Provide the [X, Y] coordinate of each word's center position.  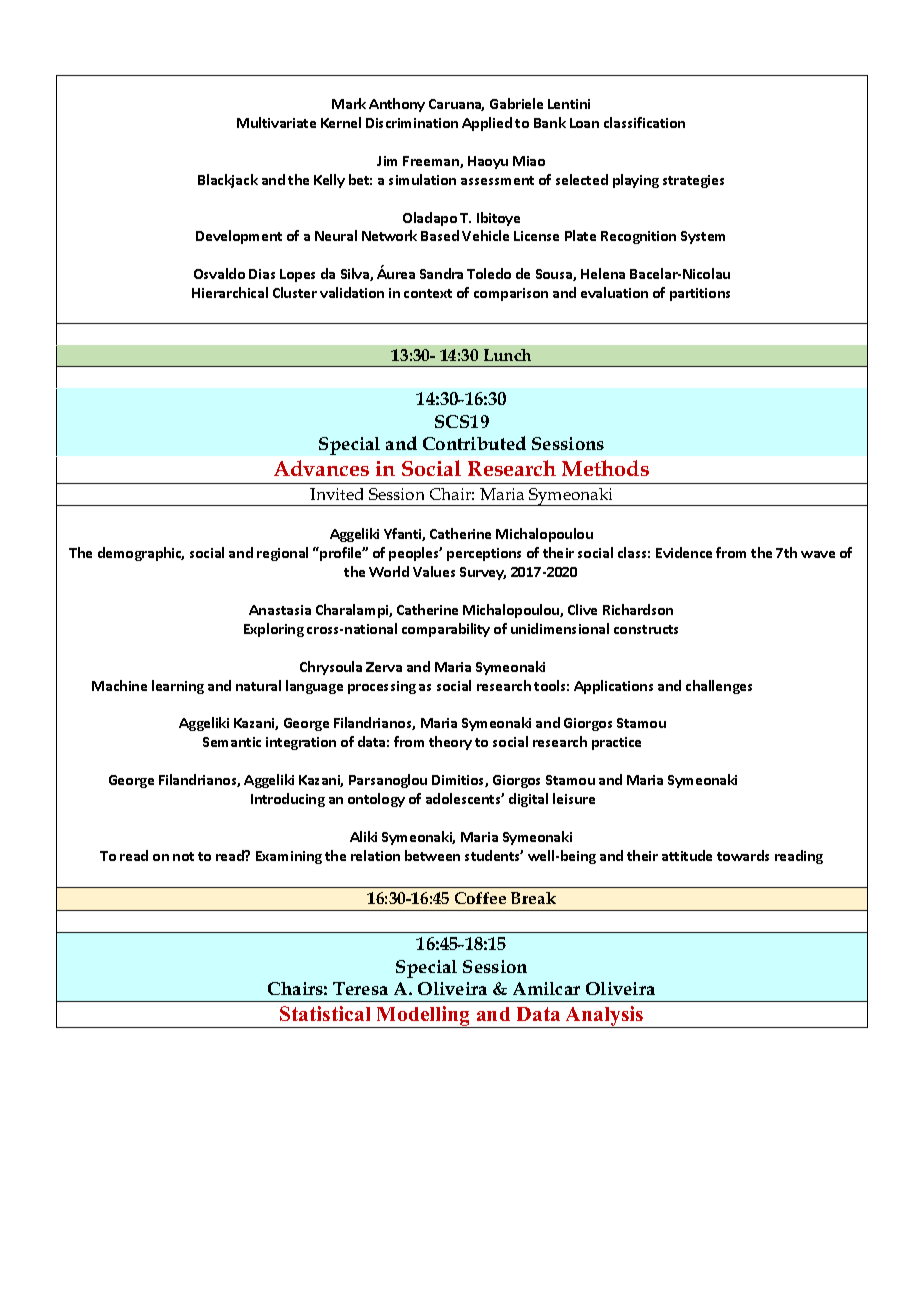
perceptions [484, 554]
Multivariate [276, 122]
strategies [693, 181]
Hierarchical [230, 292]
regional [282, 554]
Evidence [684, 552]
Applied [487, 124]
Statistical [325, 1013]
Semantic [232, 742]
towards [743, 855]
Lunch [507, 355]
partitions [700, 294]
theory [450, 743]
